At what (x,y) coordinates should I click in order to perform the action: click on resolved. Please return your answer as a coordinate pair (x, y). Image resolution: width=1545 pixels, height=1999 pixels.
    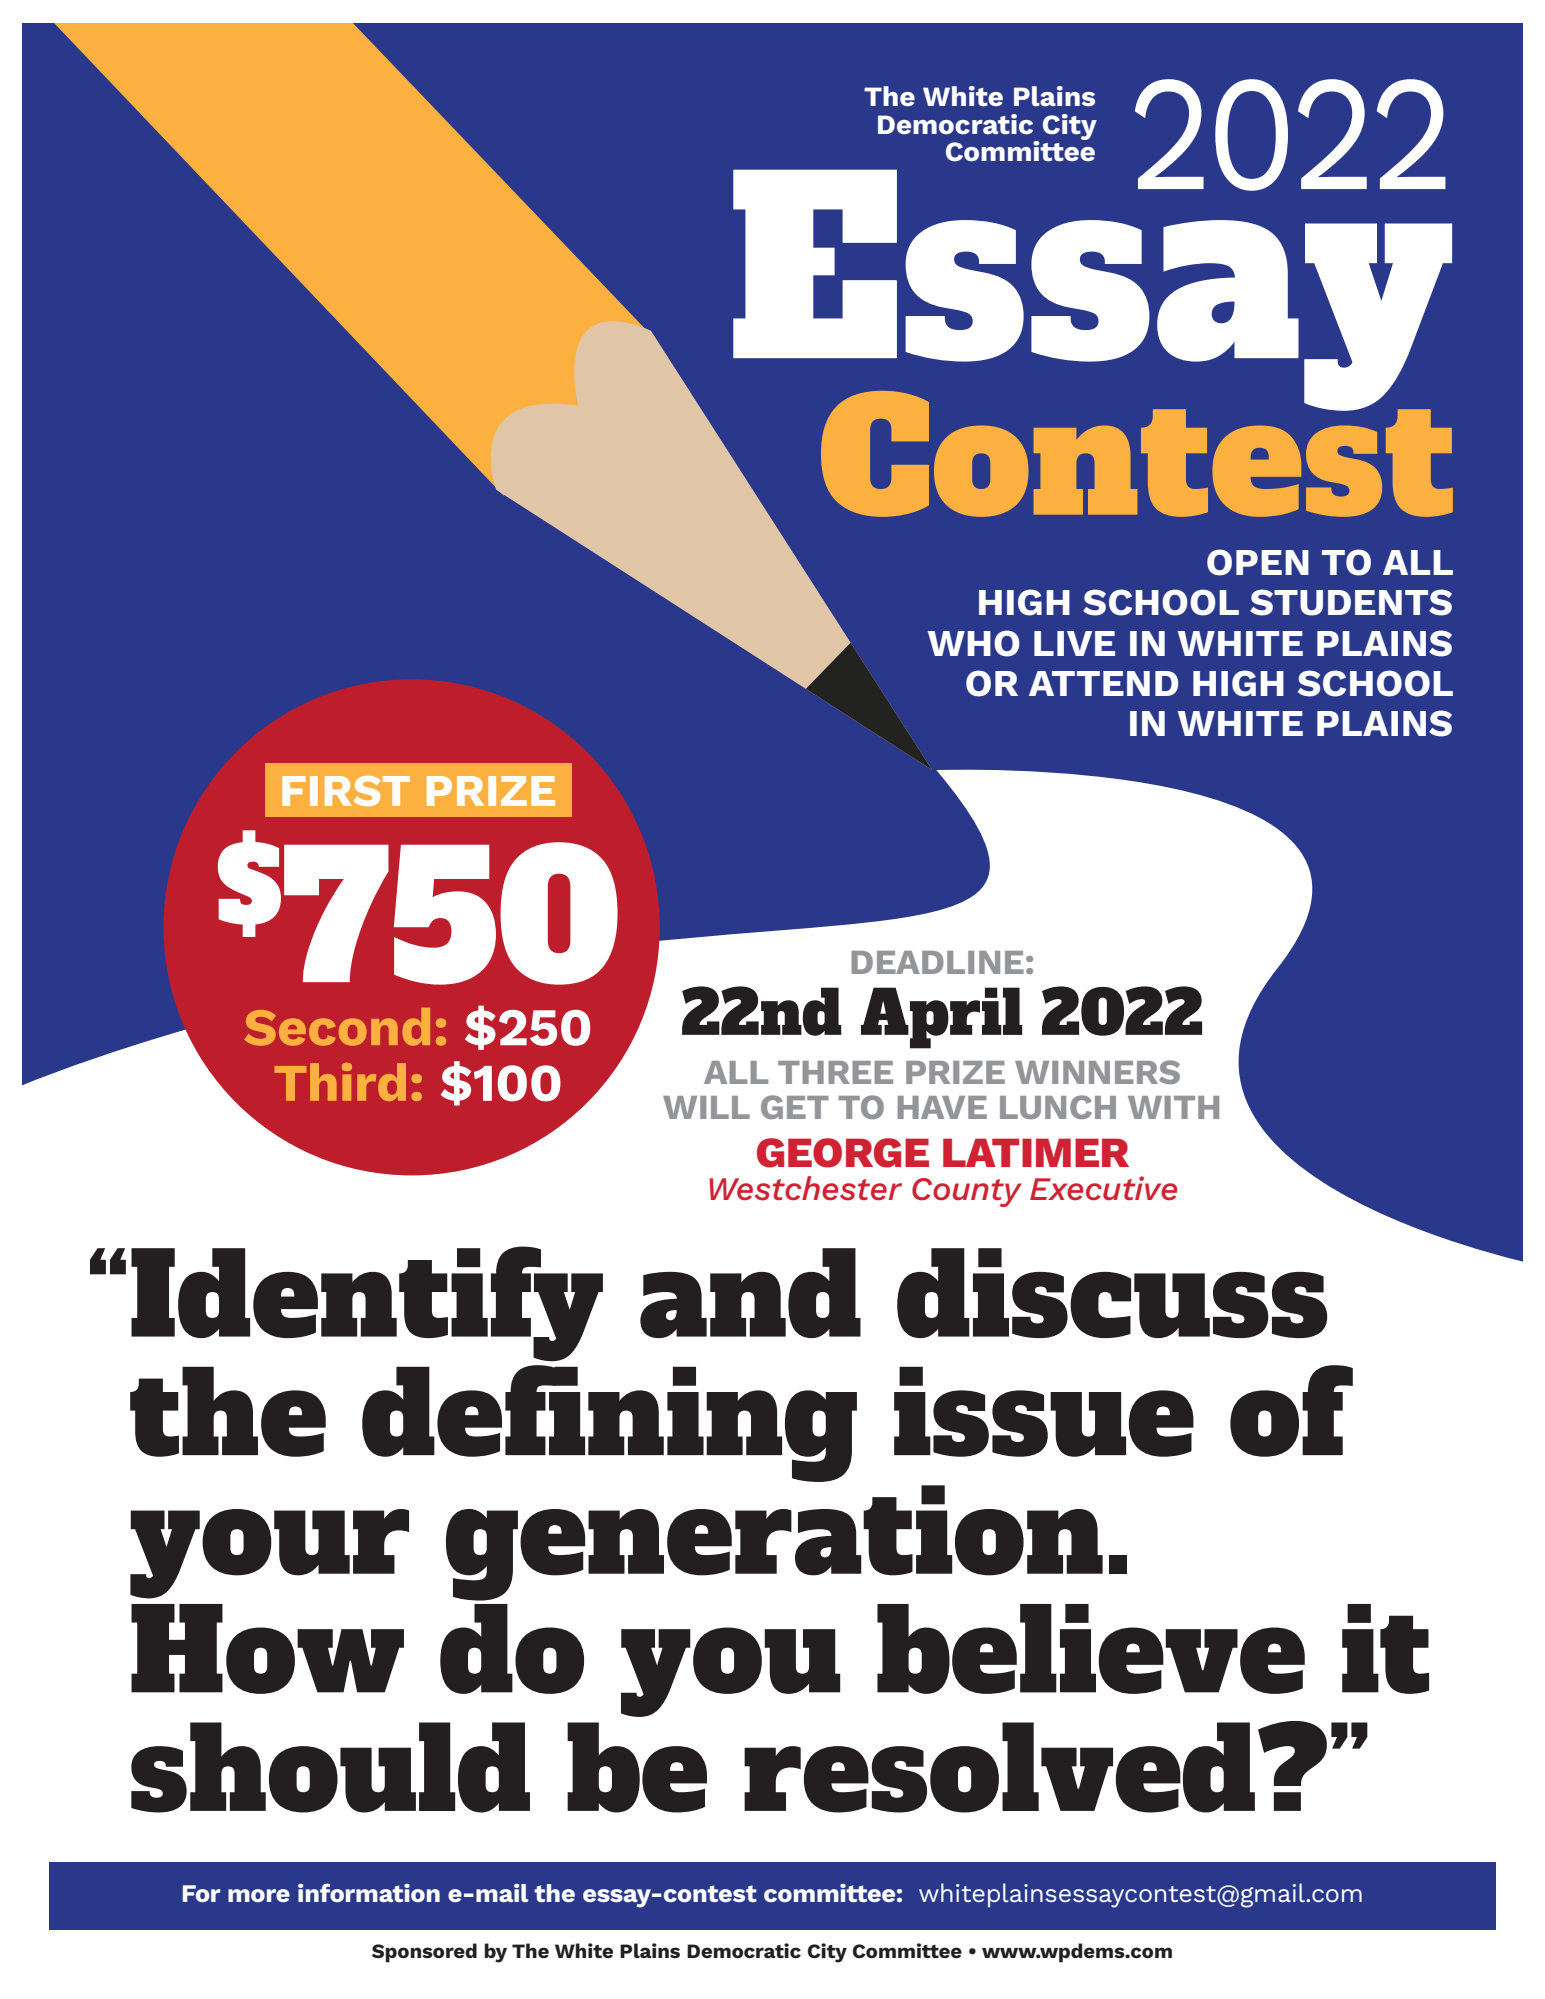
    Looking at the image, I should click on (999, 1767).
